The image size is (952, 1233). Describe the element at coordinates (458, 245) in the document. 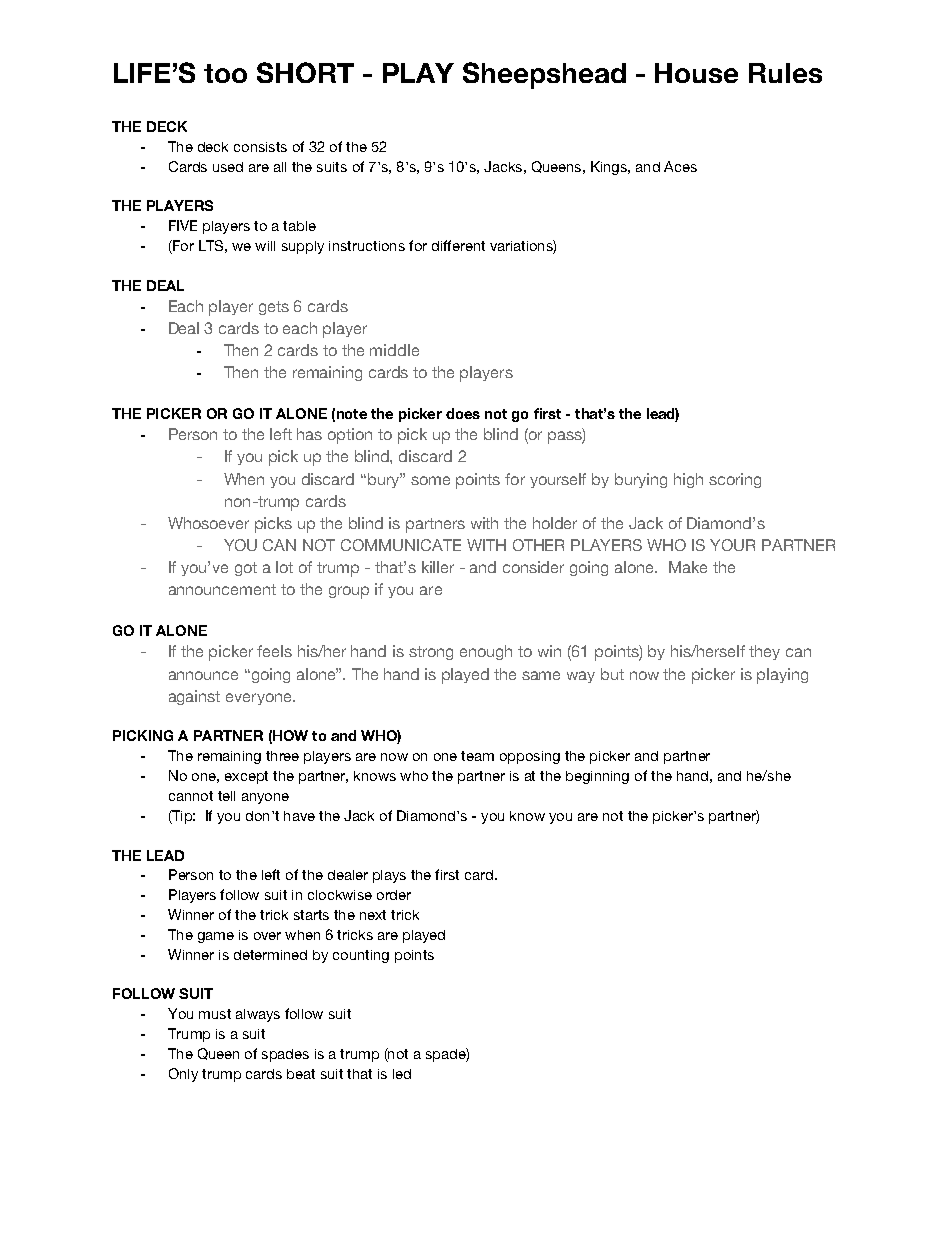

I see `different` at that location.
